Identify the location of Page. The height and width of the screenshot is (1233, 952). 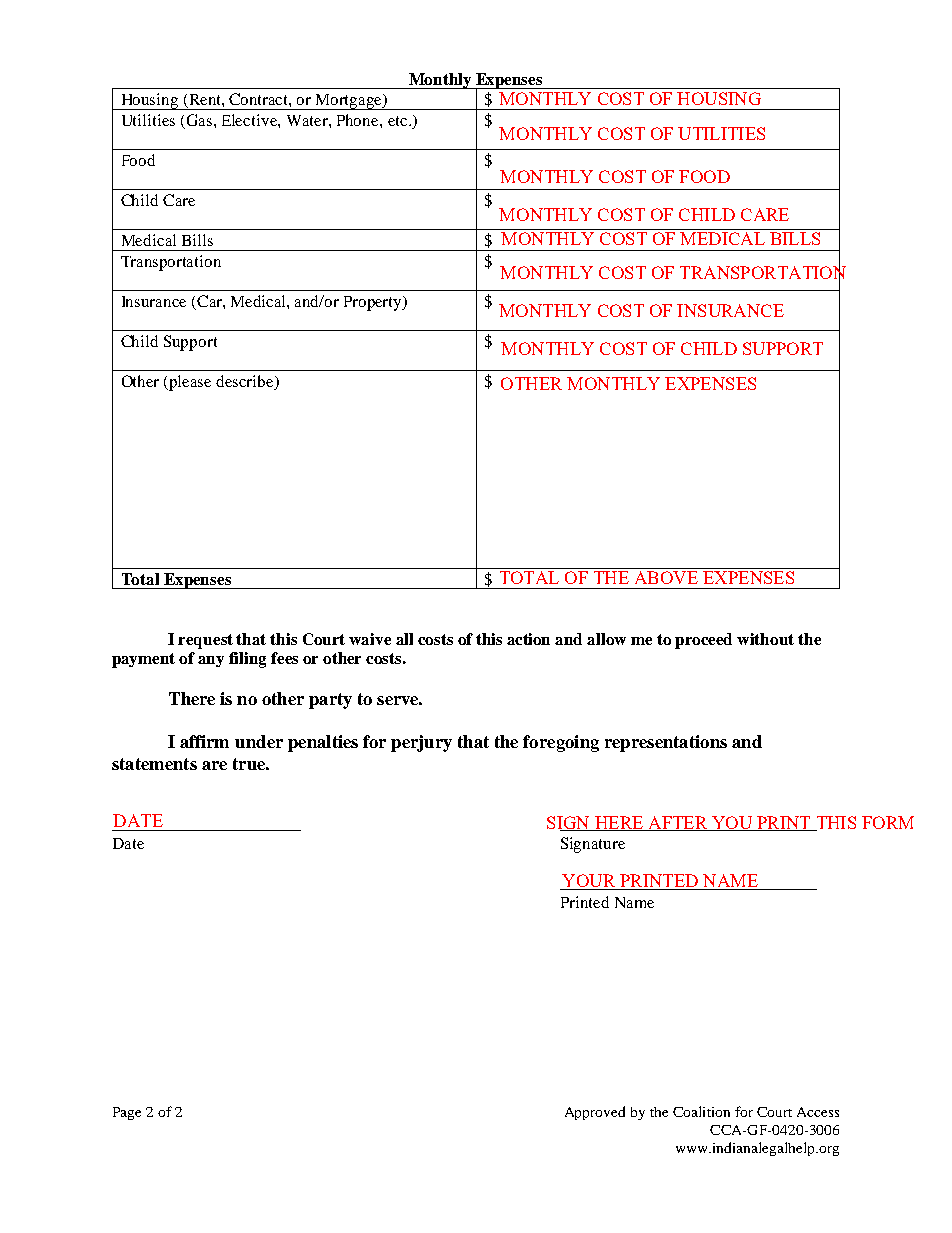
(127, 1113).
